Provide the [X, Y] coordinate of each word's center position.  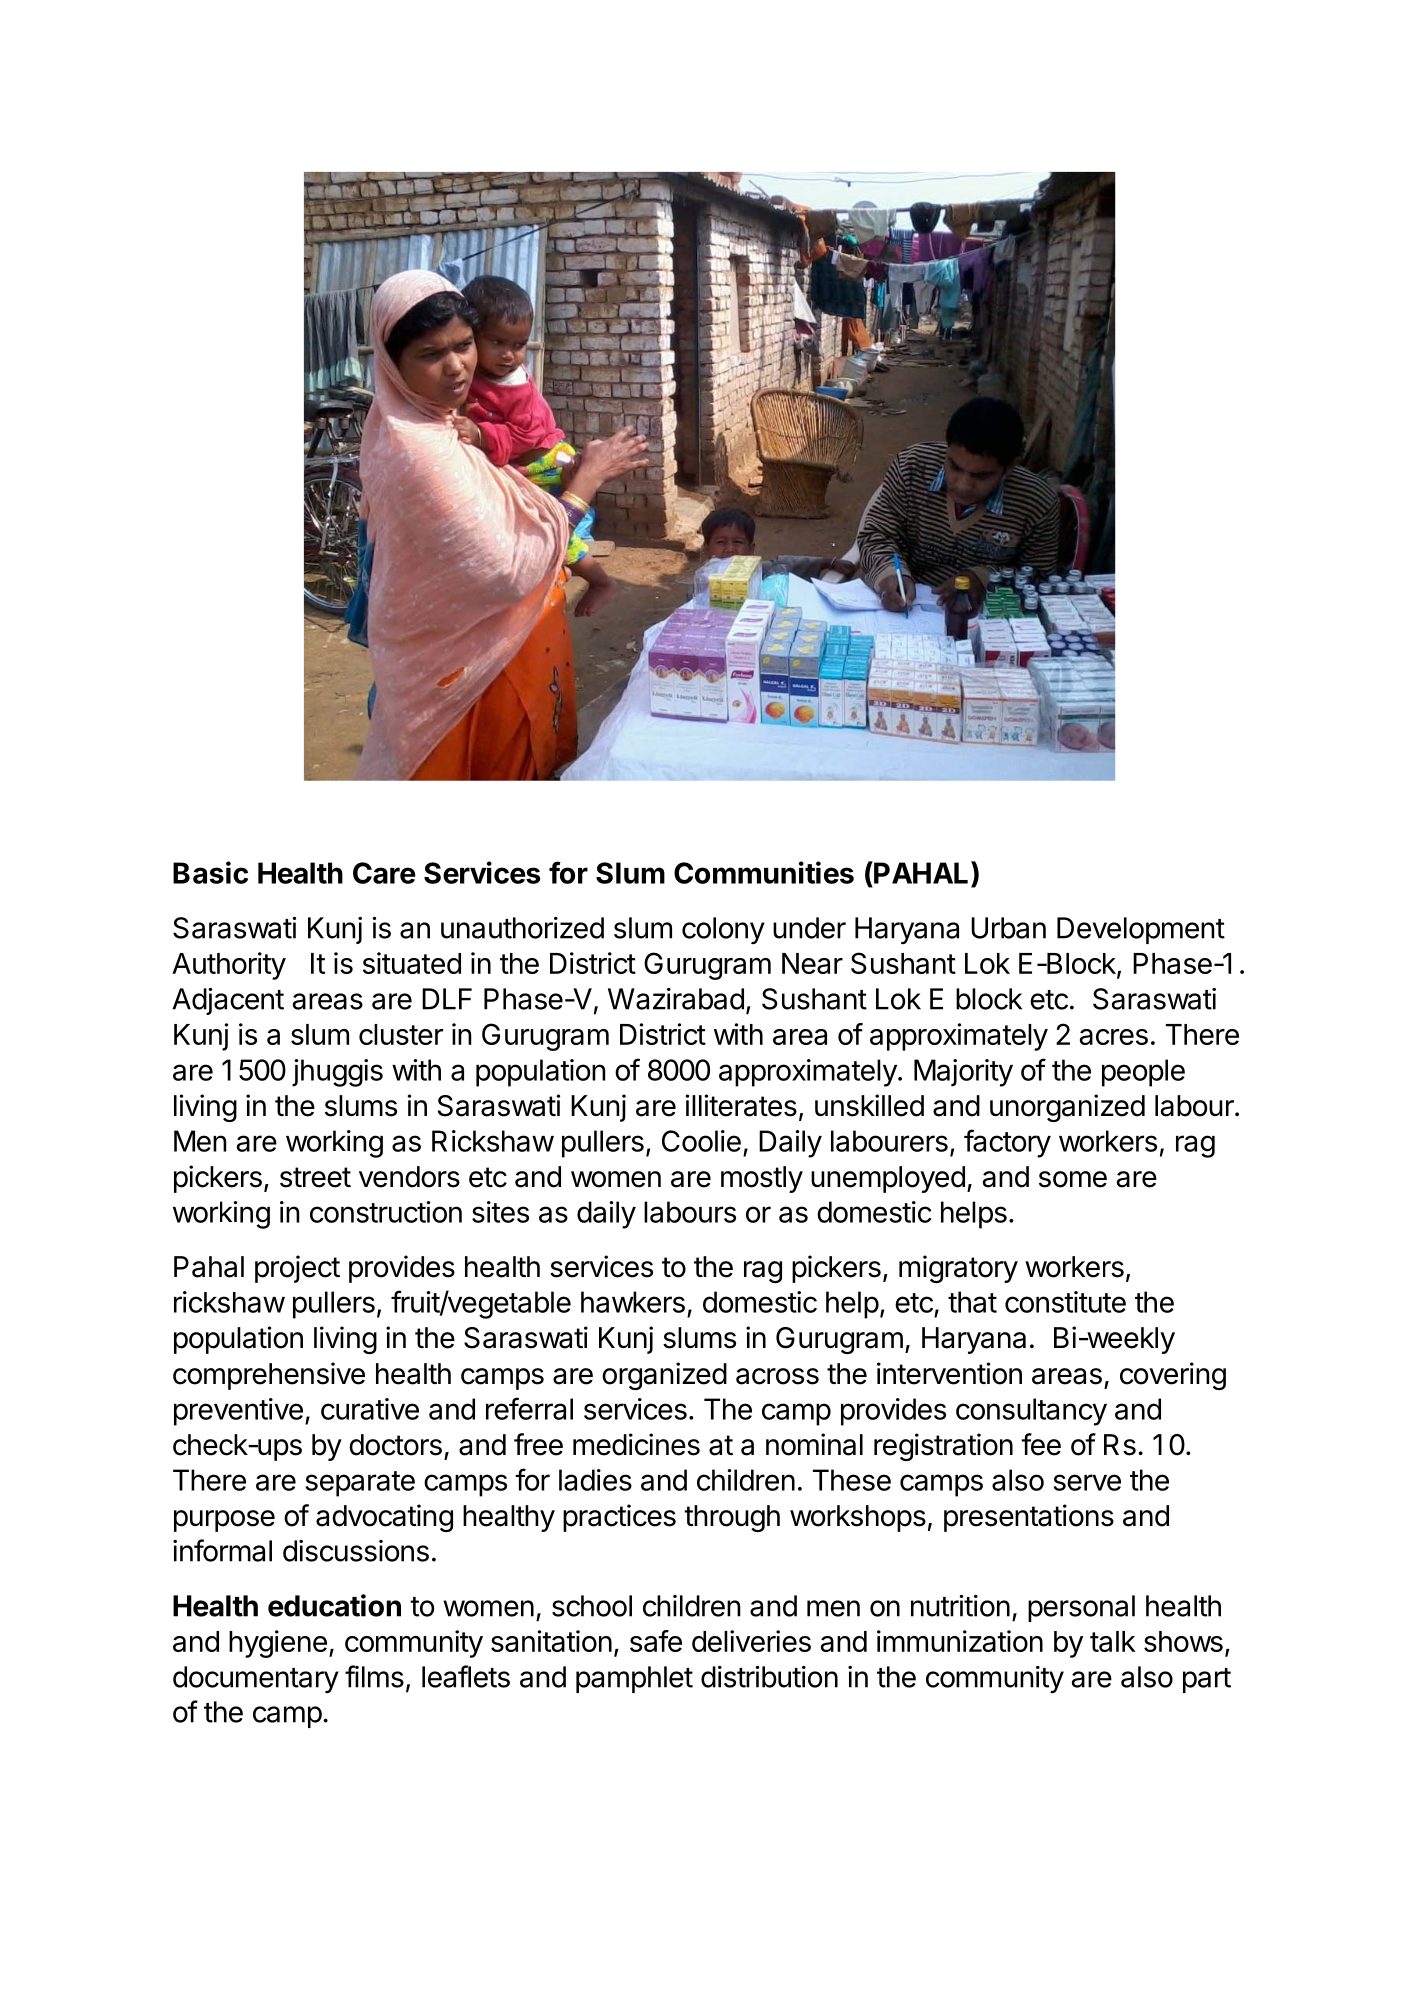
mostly [762, 1179]
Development [1141, 930]
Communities [764, 872]
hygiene [278, 1644]
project [297, 1269]
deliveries [751, 1641]
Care [384, 873]
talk [1113, 1641]
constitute [1065, 1302]
